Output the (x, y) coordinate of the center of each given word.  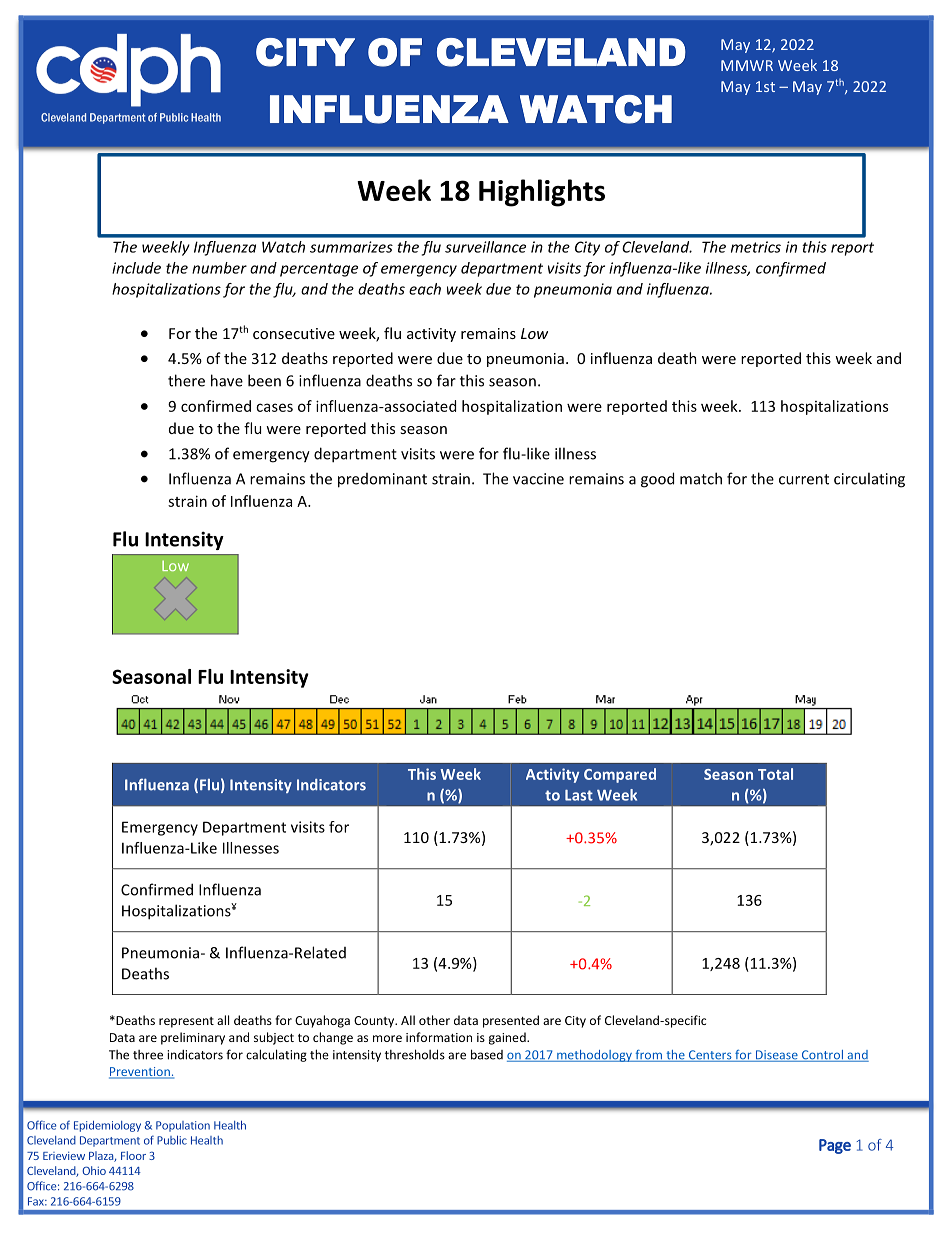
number (219, 268)
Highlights (542, 193)
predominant (382, 480)
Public (172, 1140)
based (487, 1054)
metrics (756, 247)
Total (775, 774)
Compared (620, 775)
